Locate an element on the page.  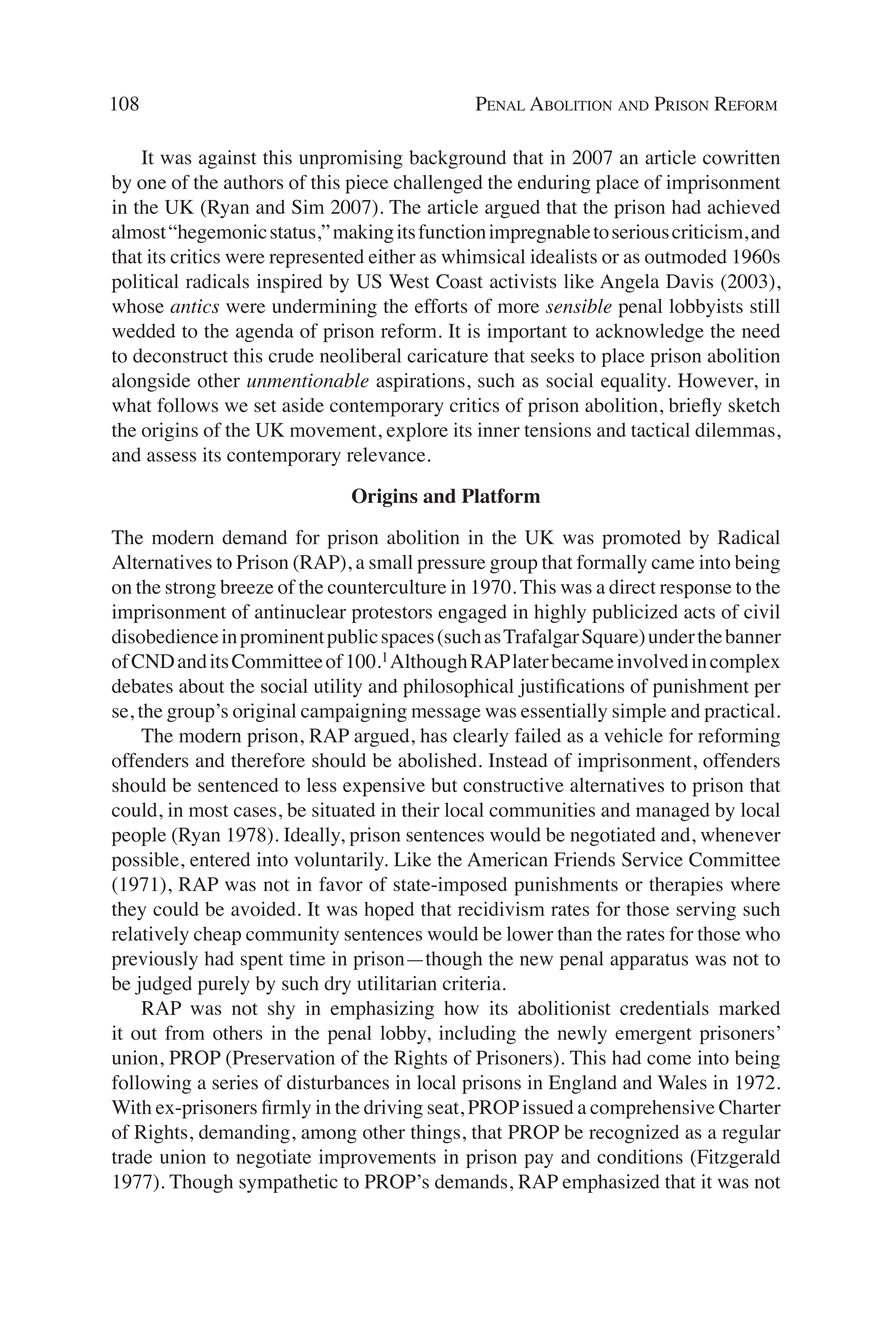
against is located at coordinates (227, 159).
